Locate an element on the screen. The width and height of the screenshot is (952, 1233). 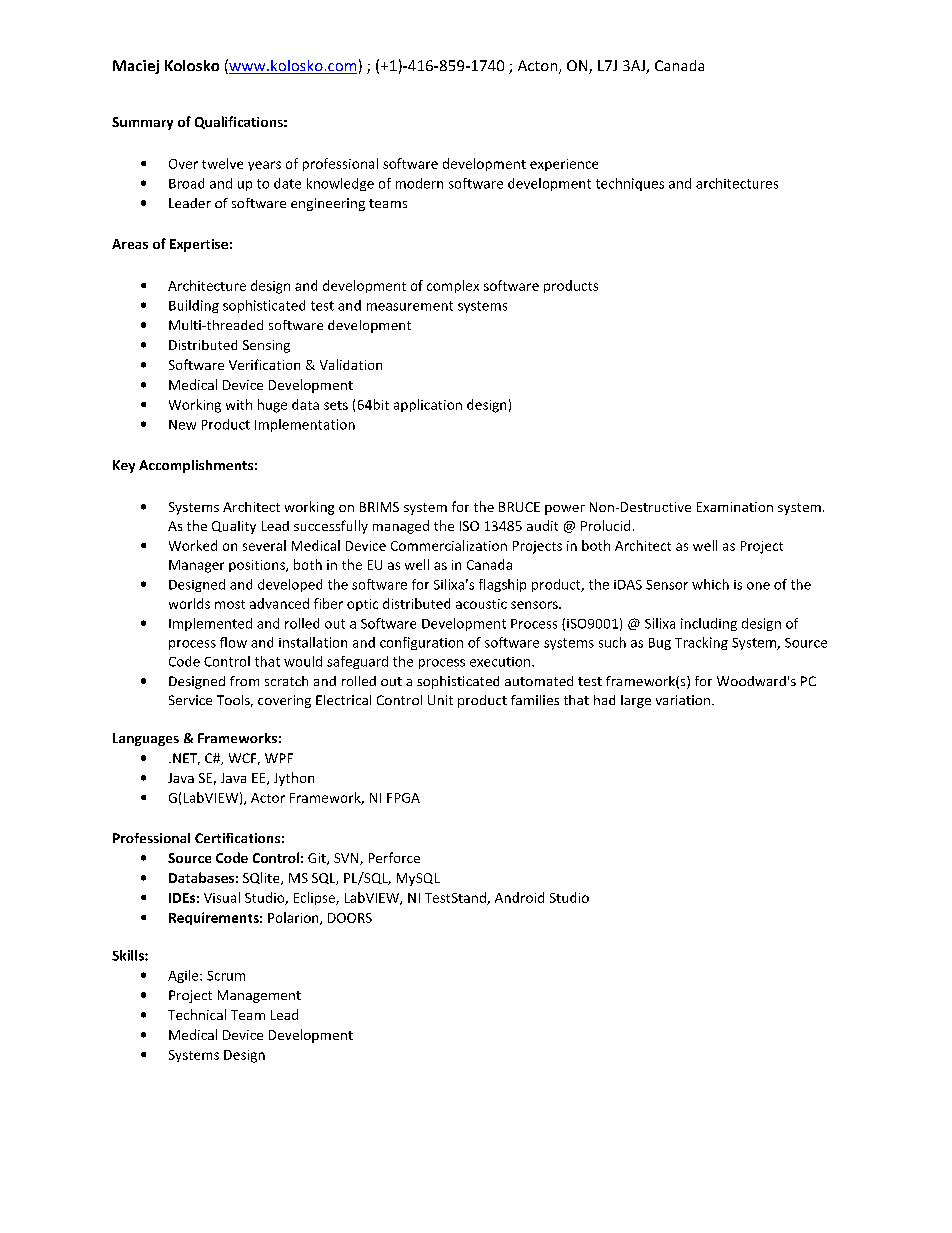
with is located at coordinates (239, 404).
